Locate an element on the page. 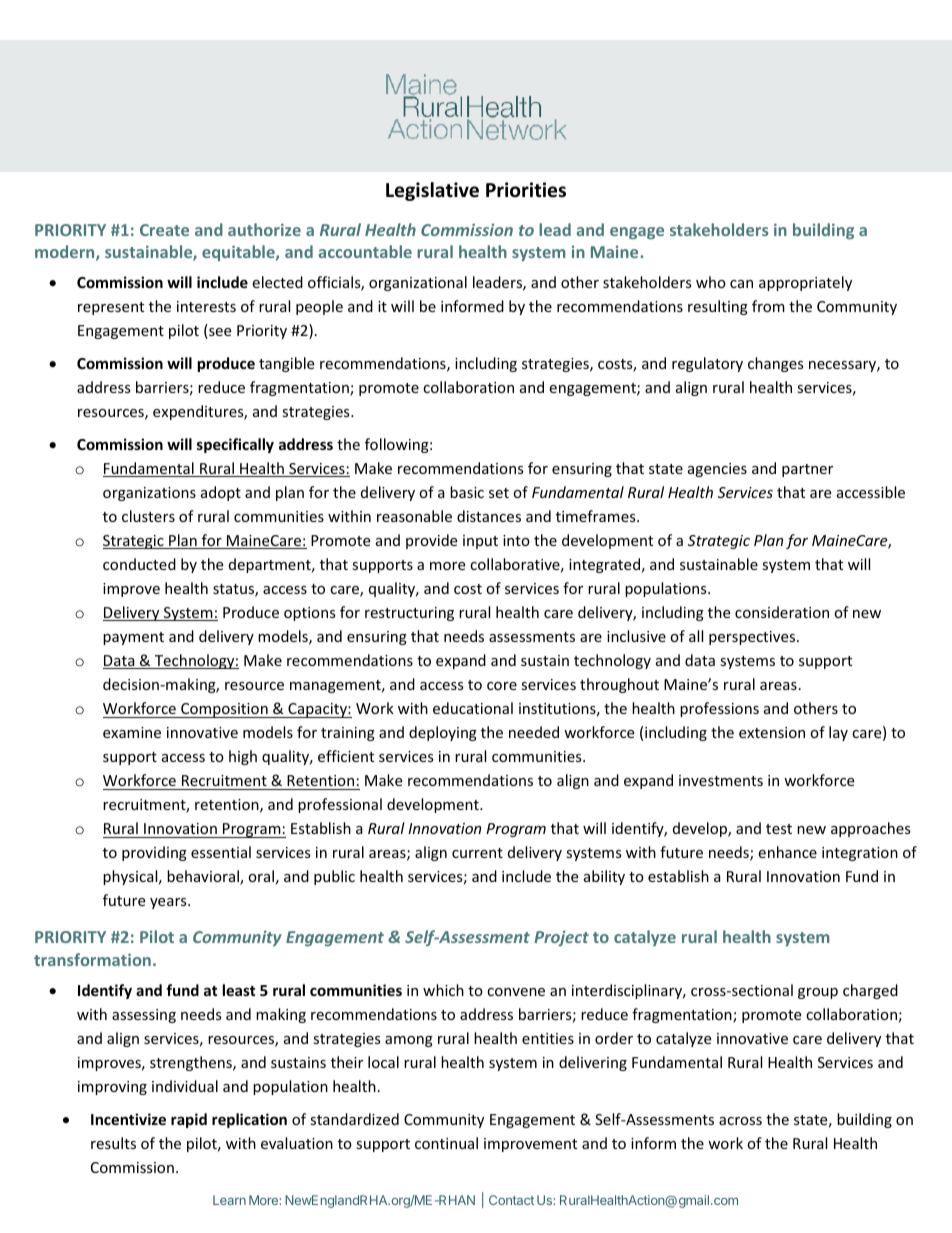  continual is located at coordinates (446, 1143).
